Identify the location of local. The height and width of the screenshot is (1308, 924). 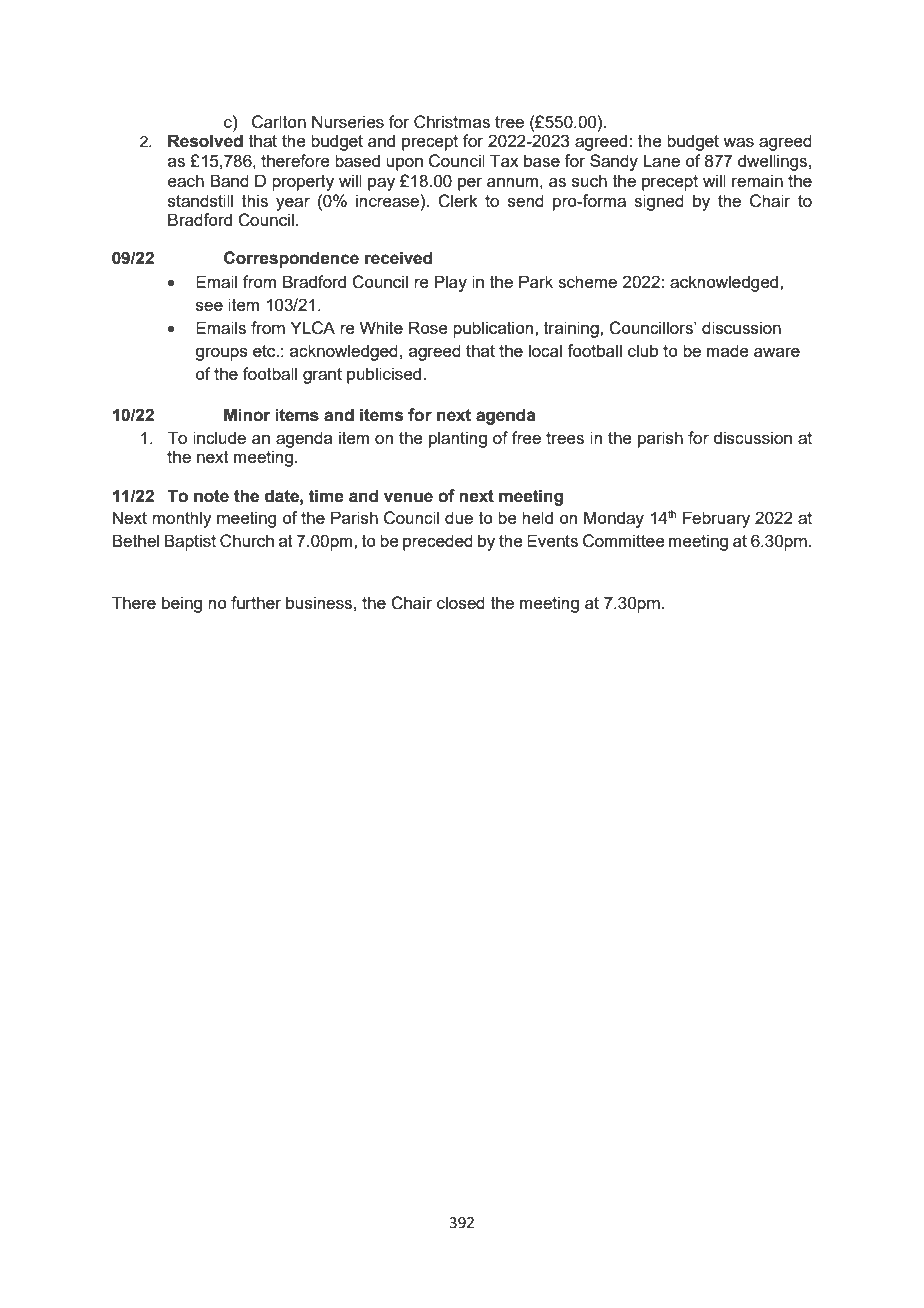
(545, 350).
